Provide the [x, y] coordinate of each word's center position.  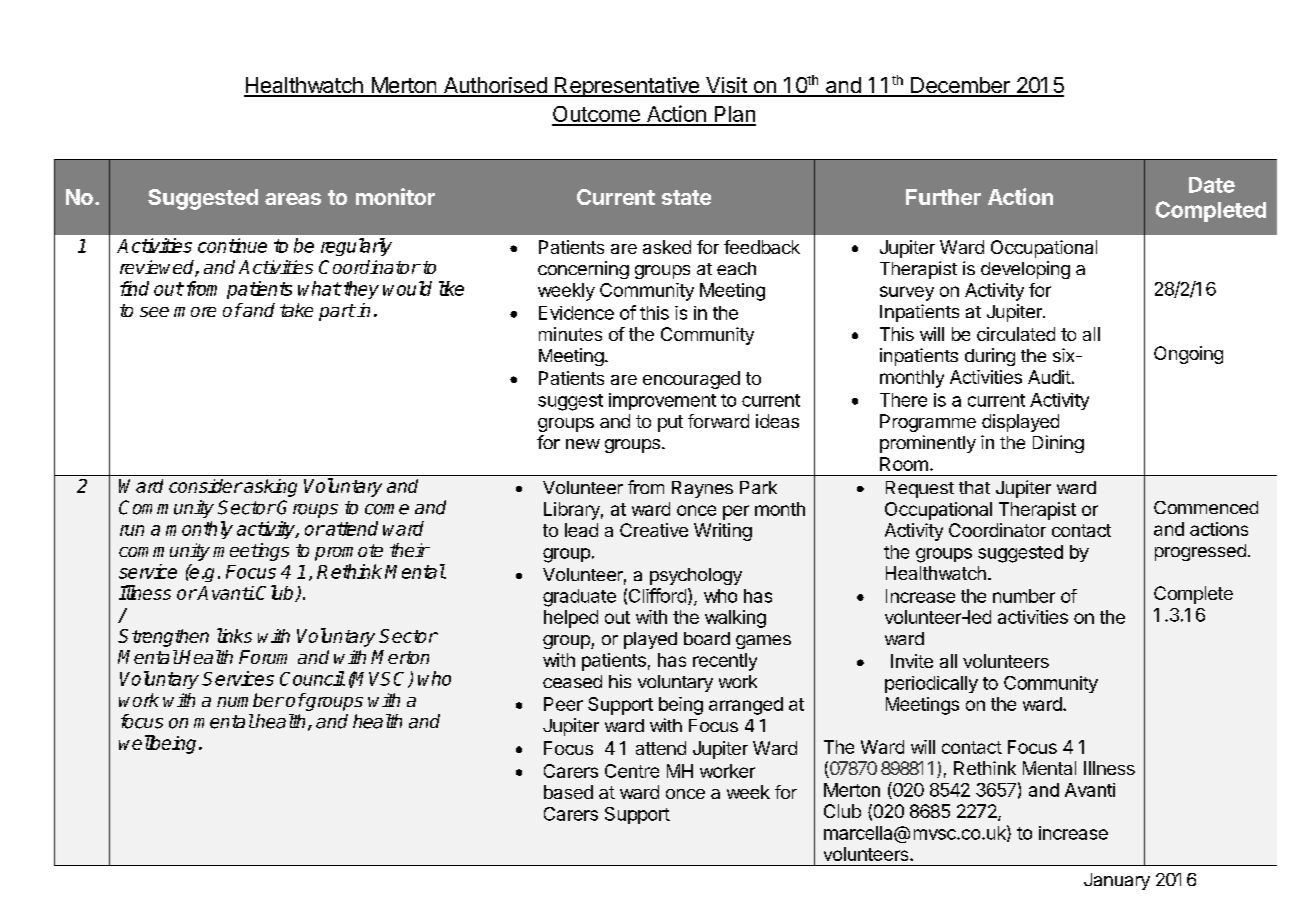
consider [206, 486]
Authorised [495, 86]
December [960, 86]
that [974, 487]
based [568, 792]
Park [758, 487]
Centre [632, 771]
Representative [627, 87]
